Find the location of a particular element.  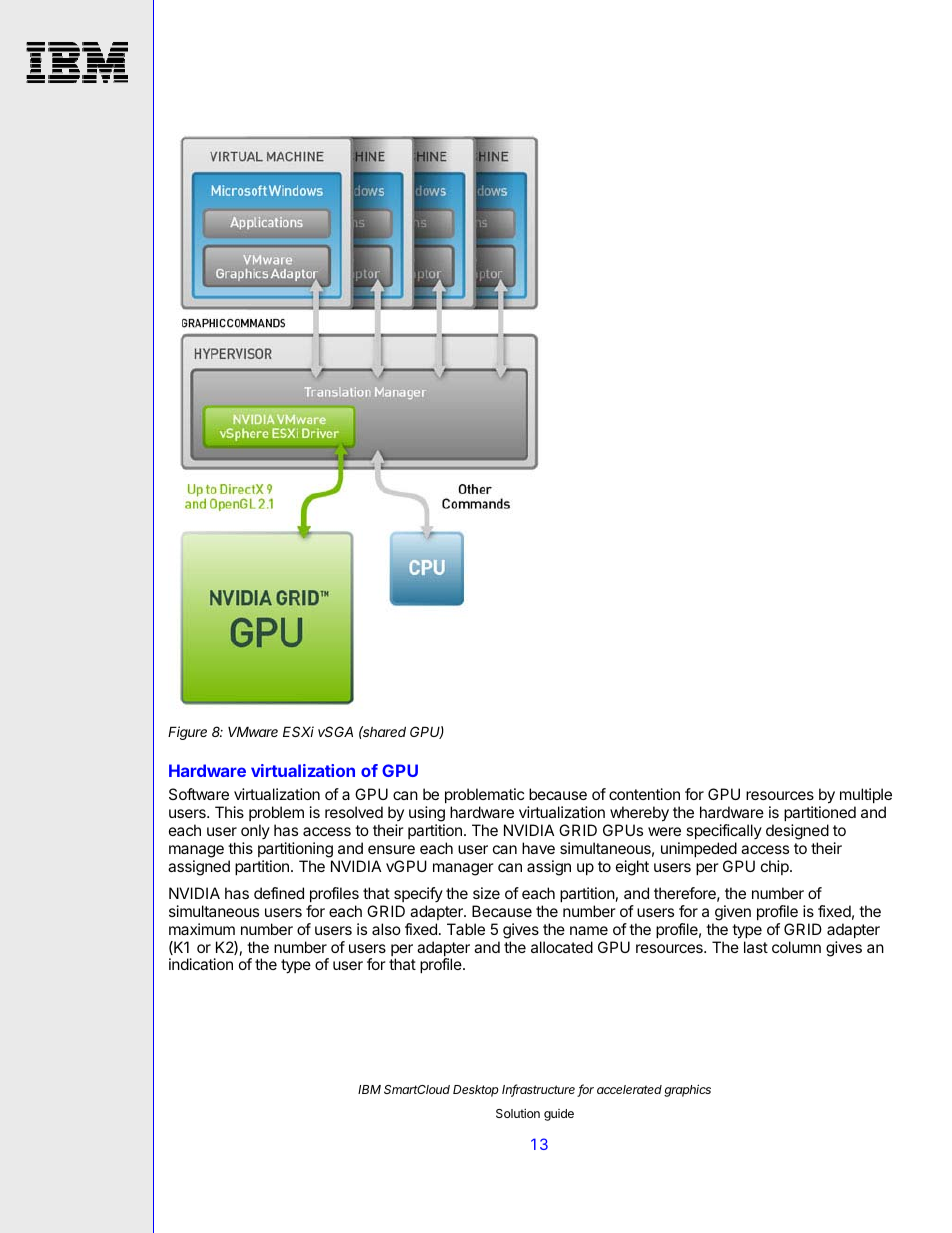

Table is located at coordinates (466, 929).
